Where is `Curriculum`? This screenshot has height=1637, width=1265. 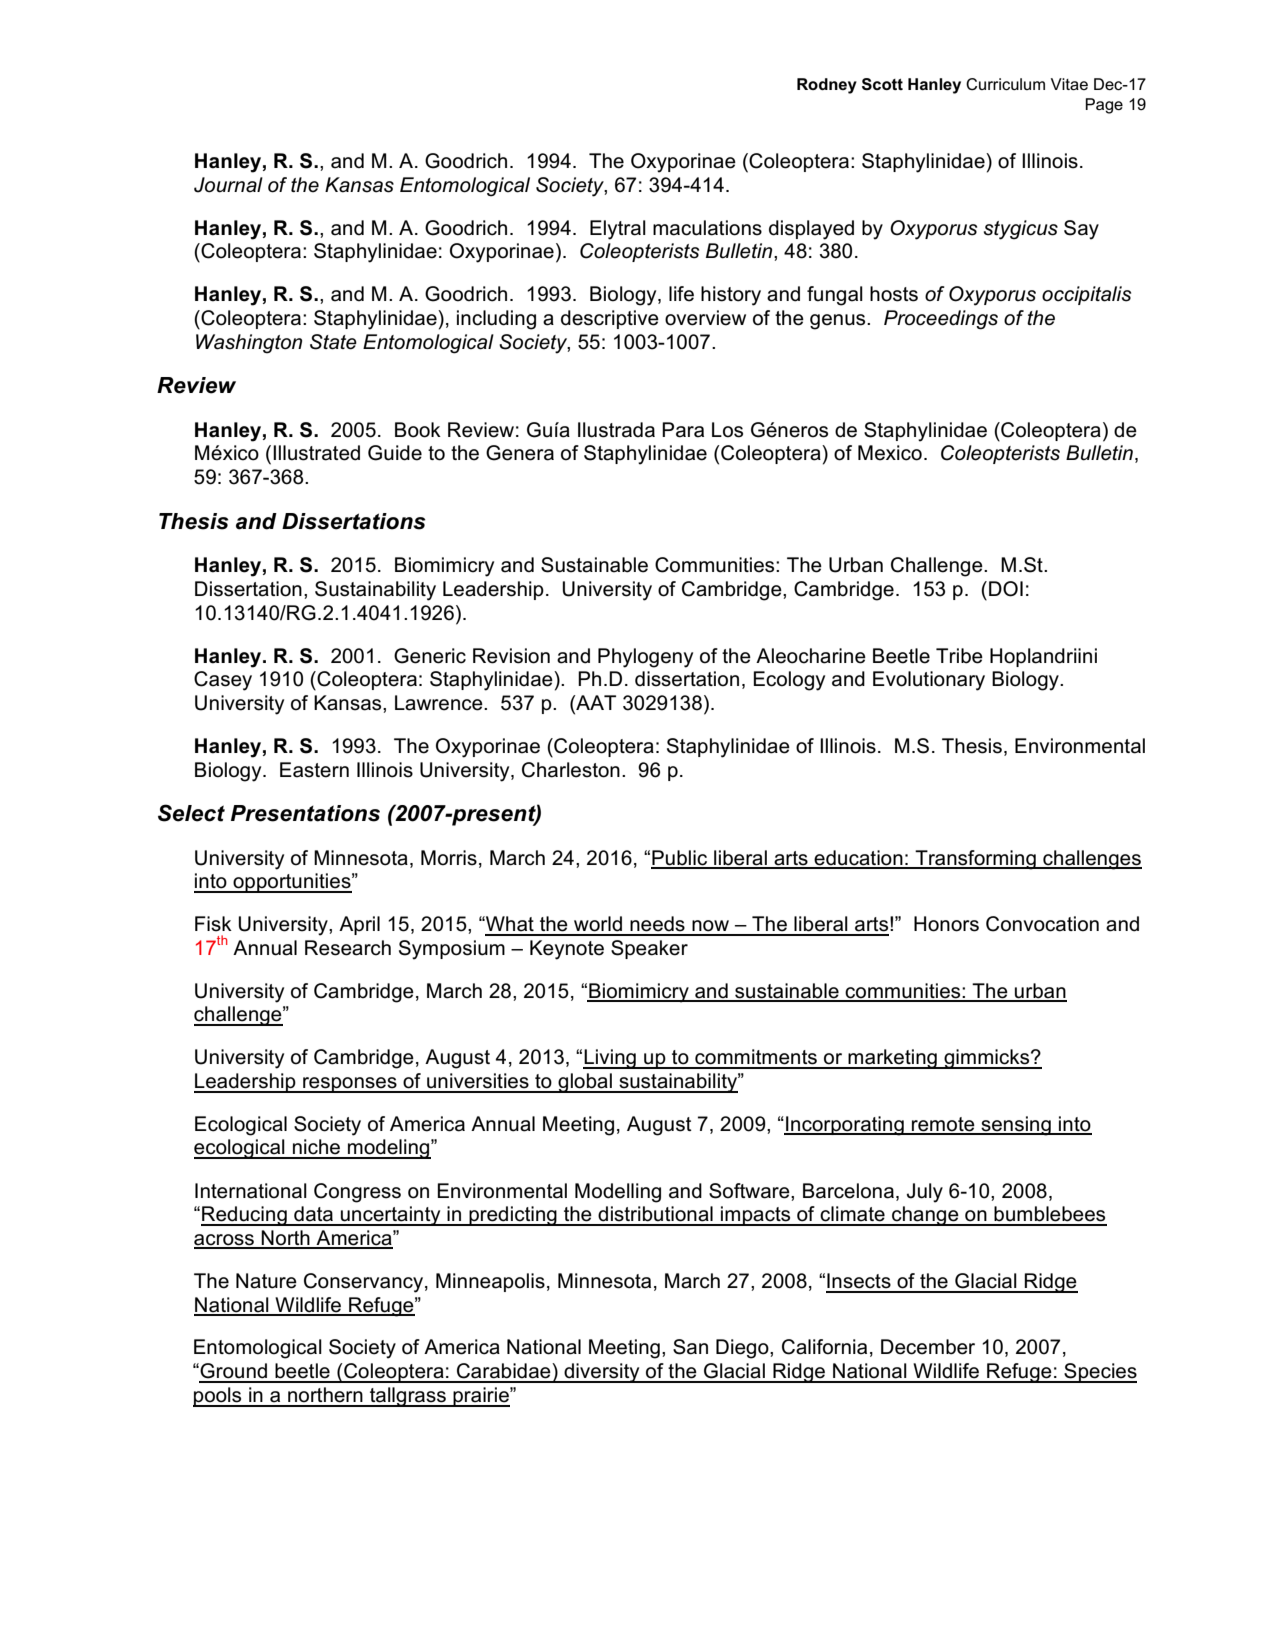 Curriculum is located at coordinates (1005, 84).
